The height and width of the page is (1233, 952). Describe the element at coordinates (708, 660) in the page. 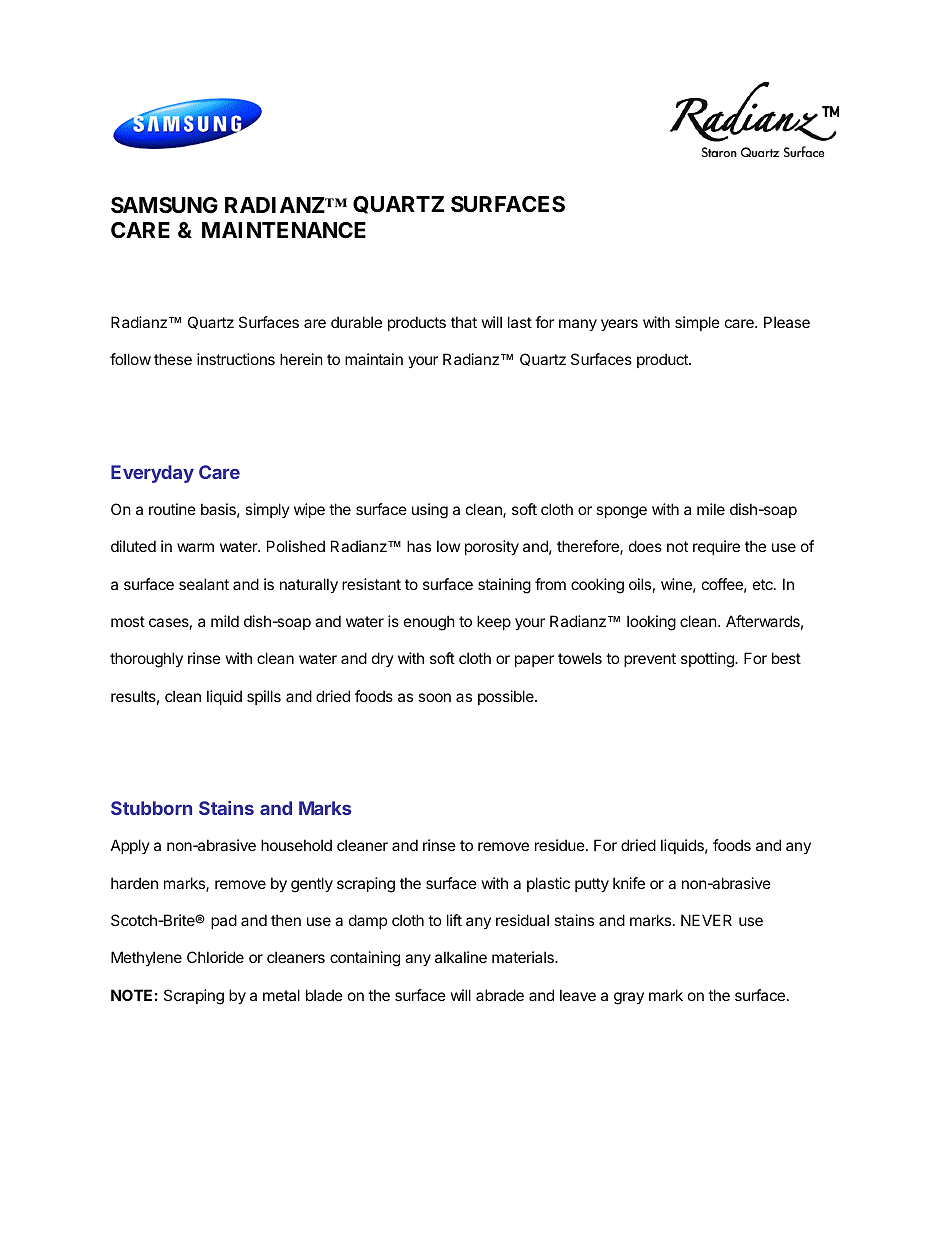

I see `spotting` at that location.
